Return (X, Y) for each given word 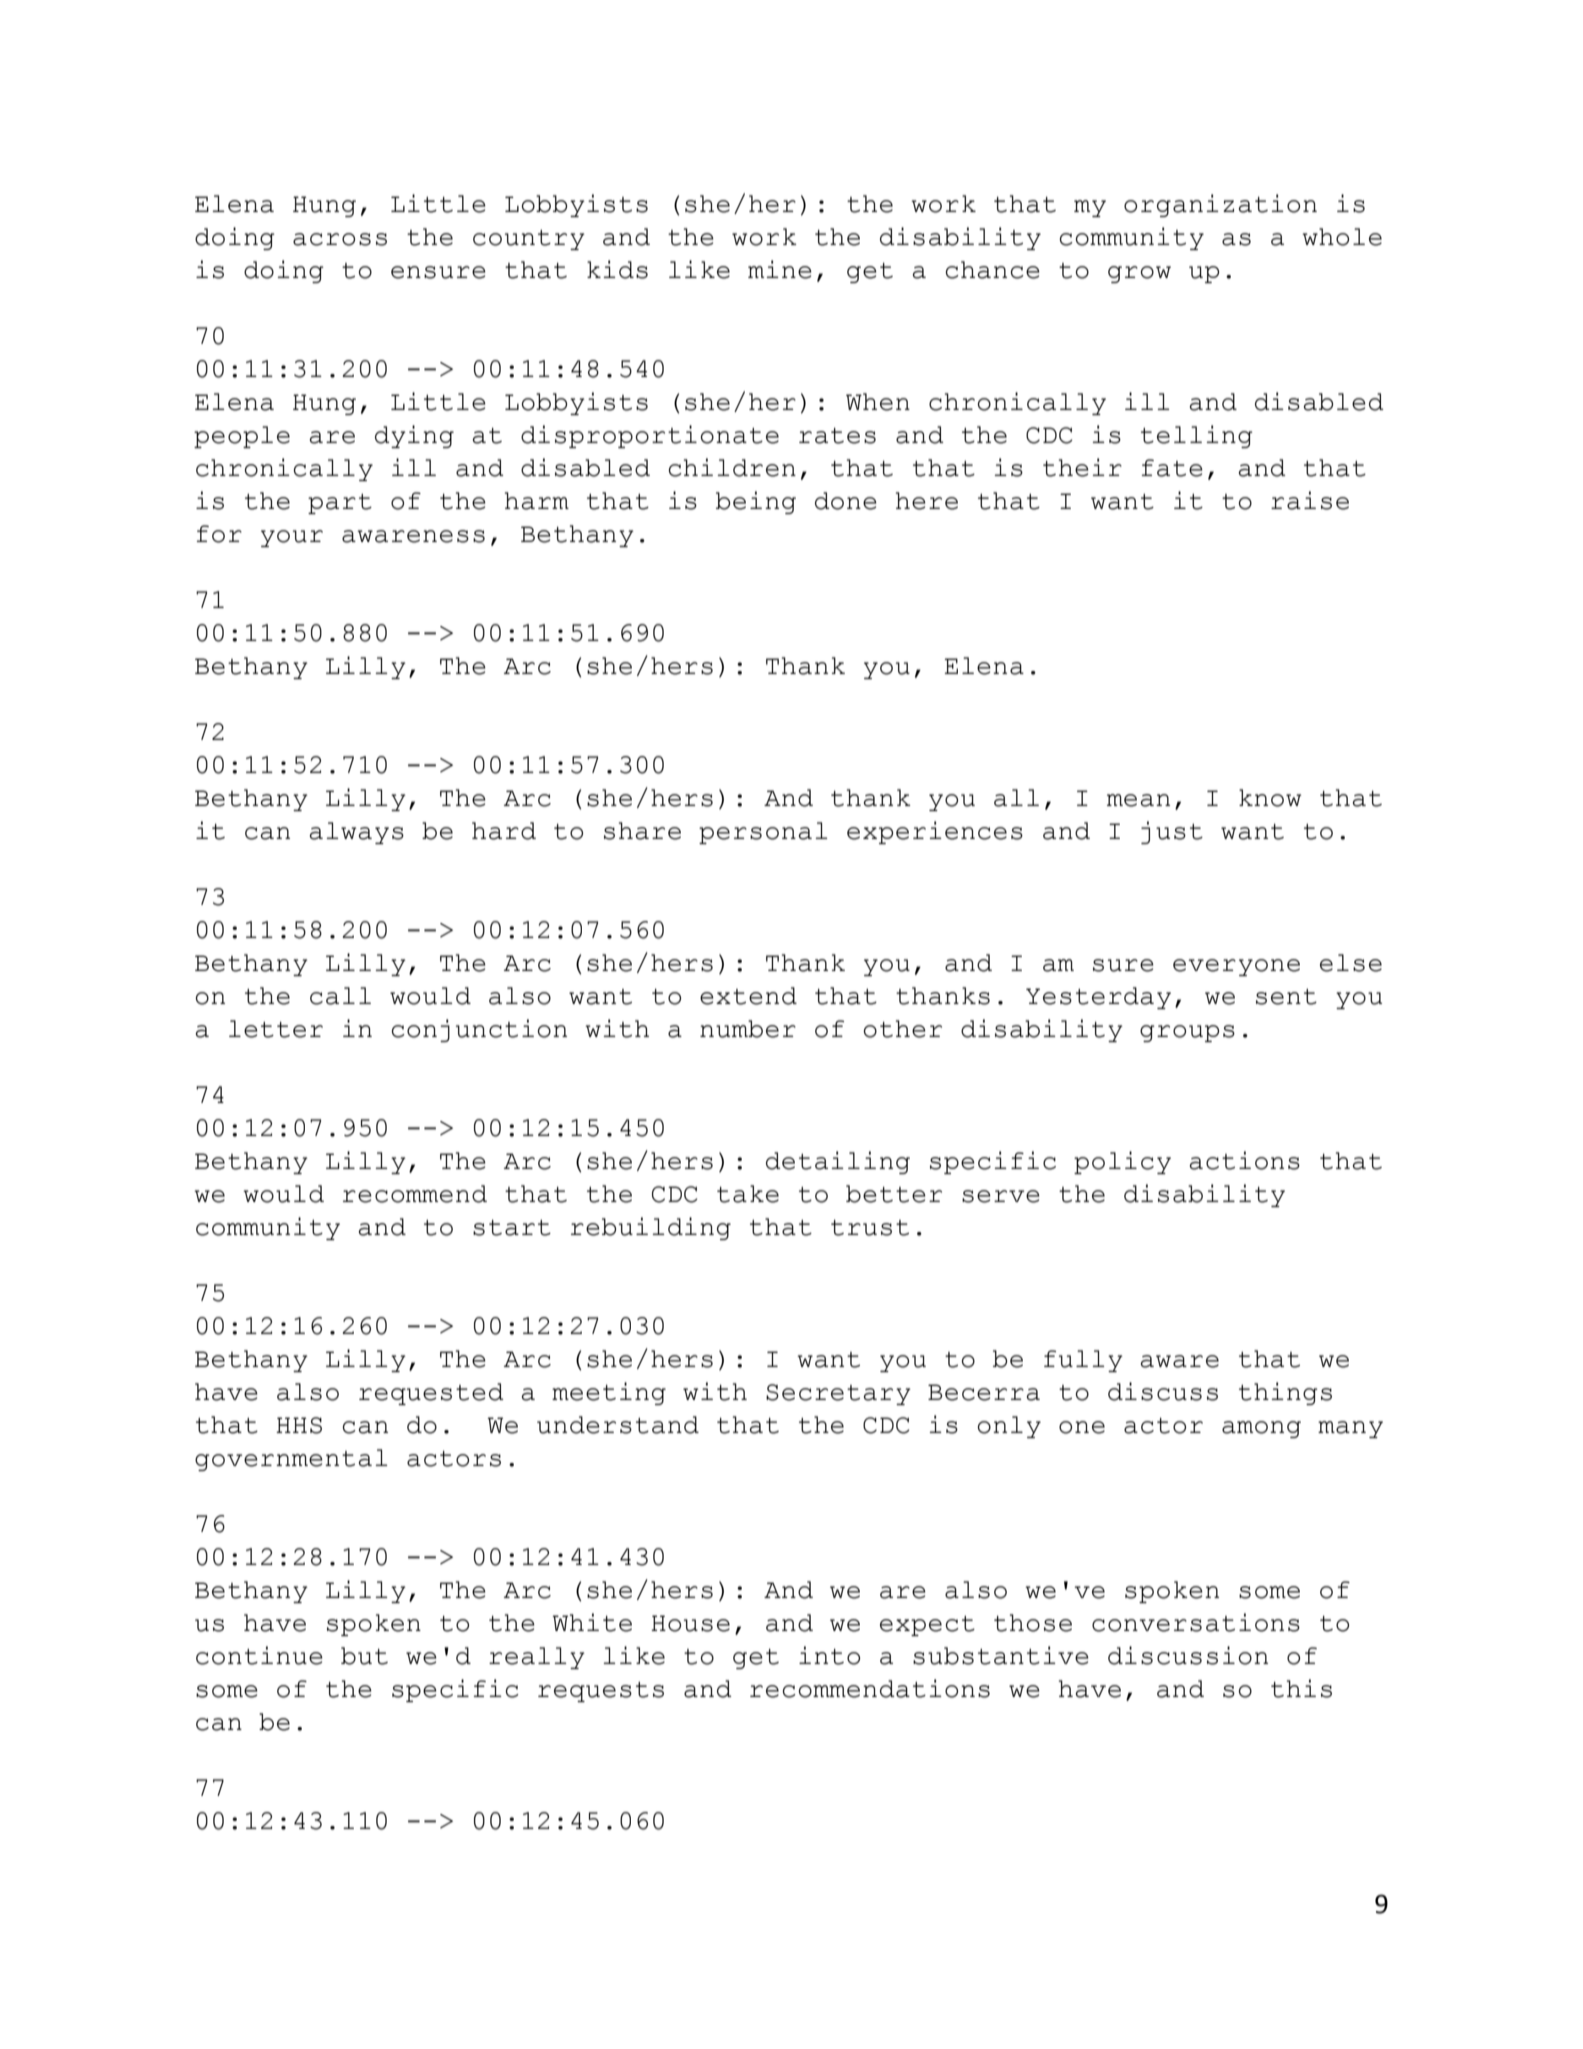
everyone (1236, 967)
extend (748, 996)
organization (1220, 205)
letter (276, 1029)
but (364, 1656)
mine (780, 269)
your (292, 538)
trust (870, 1228)
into (829, 1655)
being (756, 502)
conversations (1196, 1622)
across (340, 239)
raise (1310, 500)
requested (431, 1394)
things (1285, 1393)
